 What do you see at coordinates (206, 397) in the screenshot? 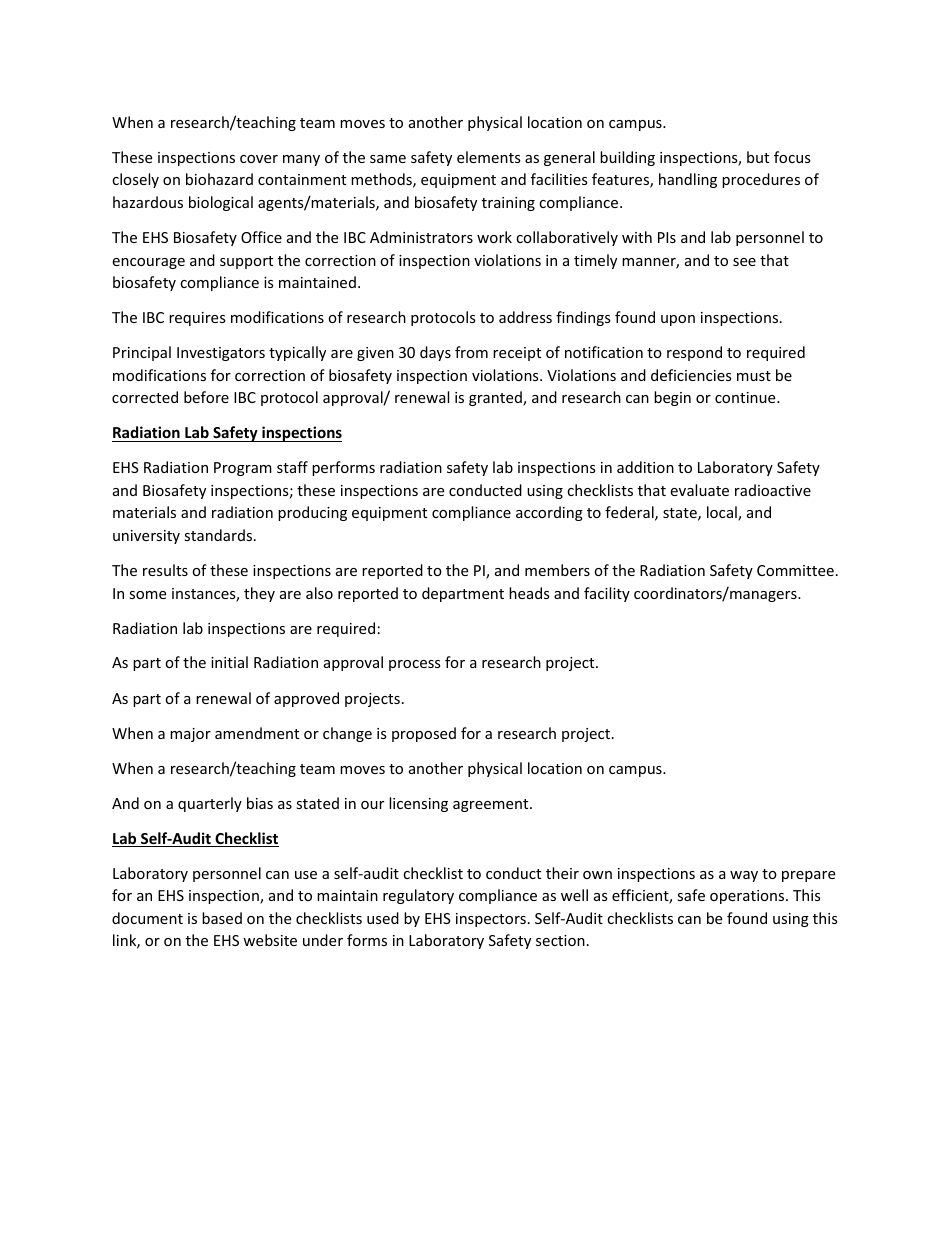
I see `before` at bounding box center [206, 397].
